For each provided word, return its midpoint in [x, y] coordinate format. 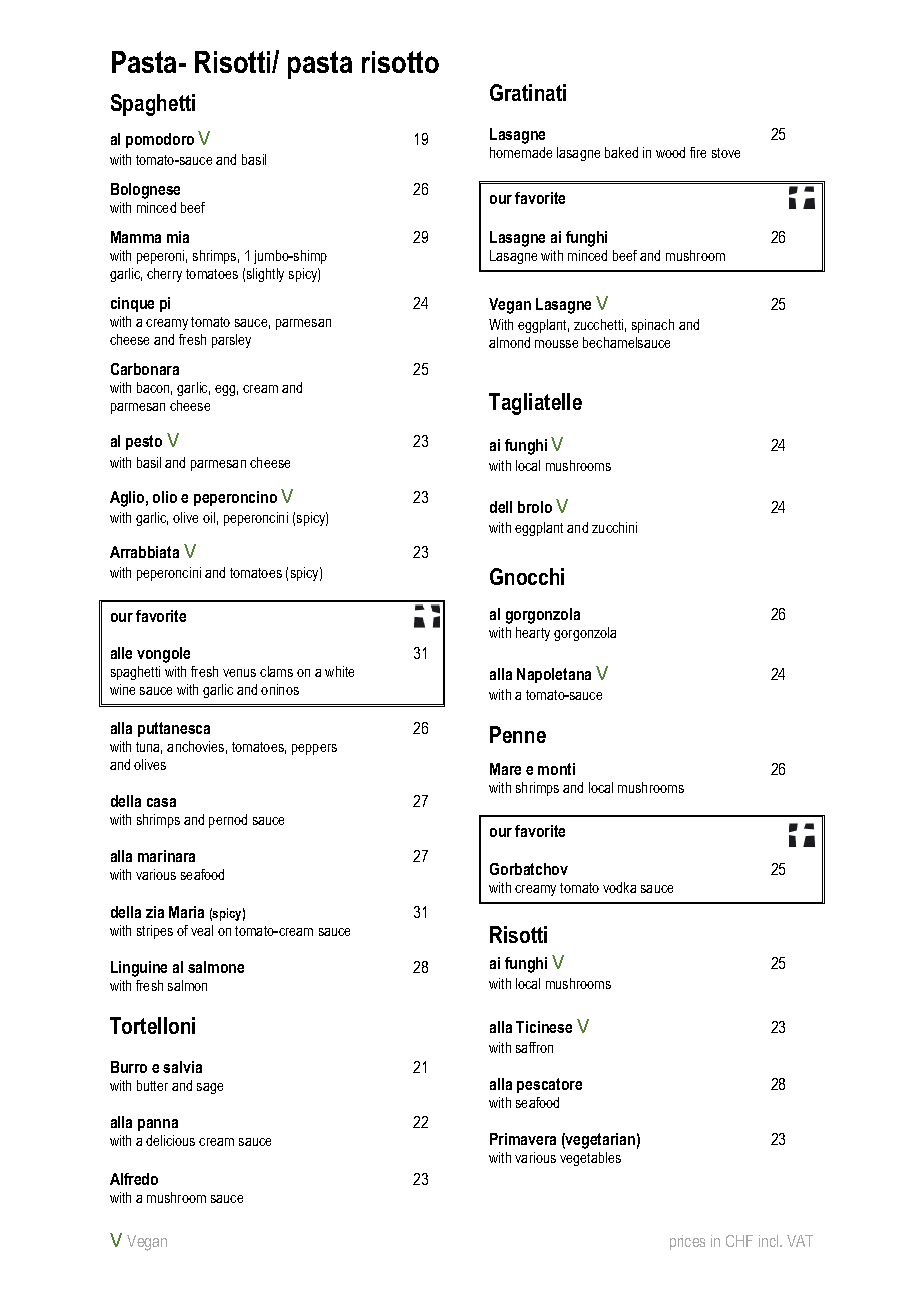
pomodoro [160, 140]
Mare [505, 769]
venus [239, 673]
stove [726, 153]
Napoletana [554, 675]
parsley [231, 341]
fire [698, 152]
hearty [533, 634]
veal [202, 930]
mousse [556, 344]
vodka [619, 887]
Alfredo [134, 1179]
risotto [400, 62]
